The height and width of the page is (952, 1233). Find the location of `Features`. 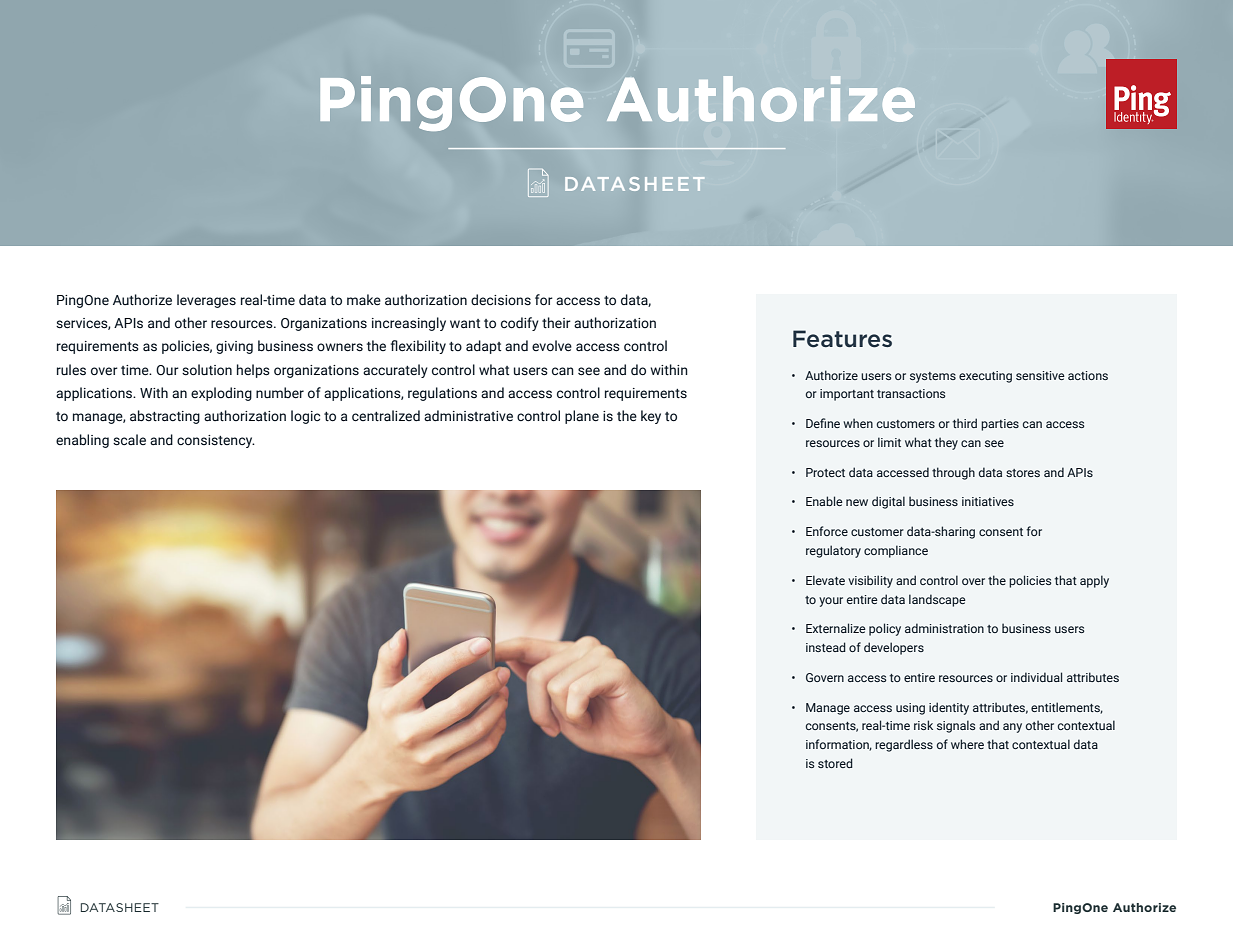

Features is located at coordinates (842, 339).
